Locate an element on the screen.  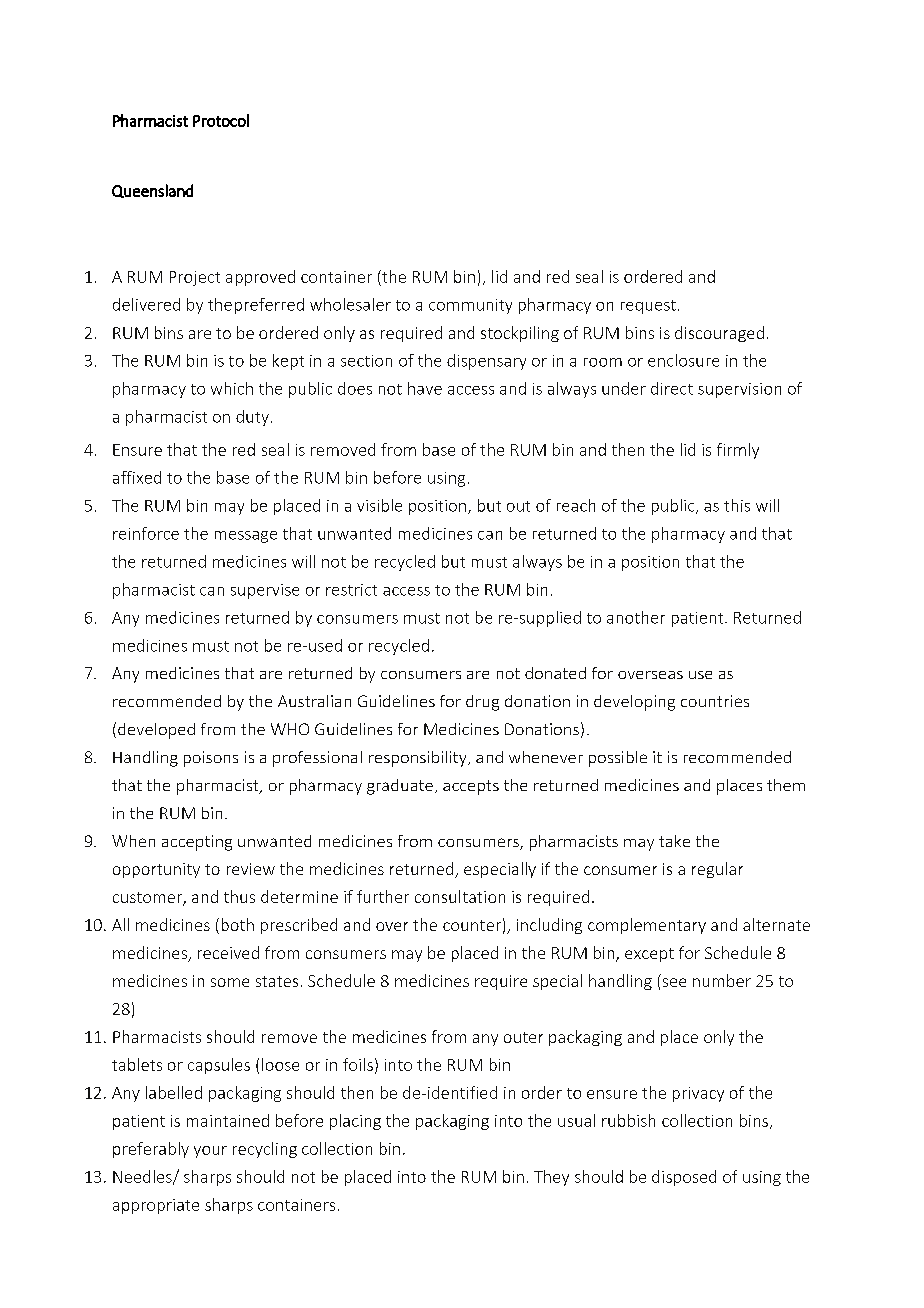
message is located at coordinates (246, 537).
